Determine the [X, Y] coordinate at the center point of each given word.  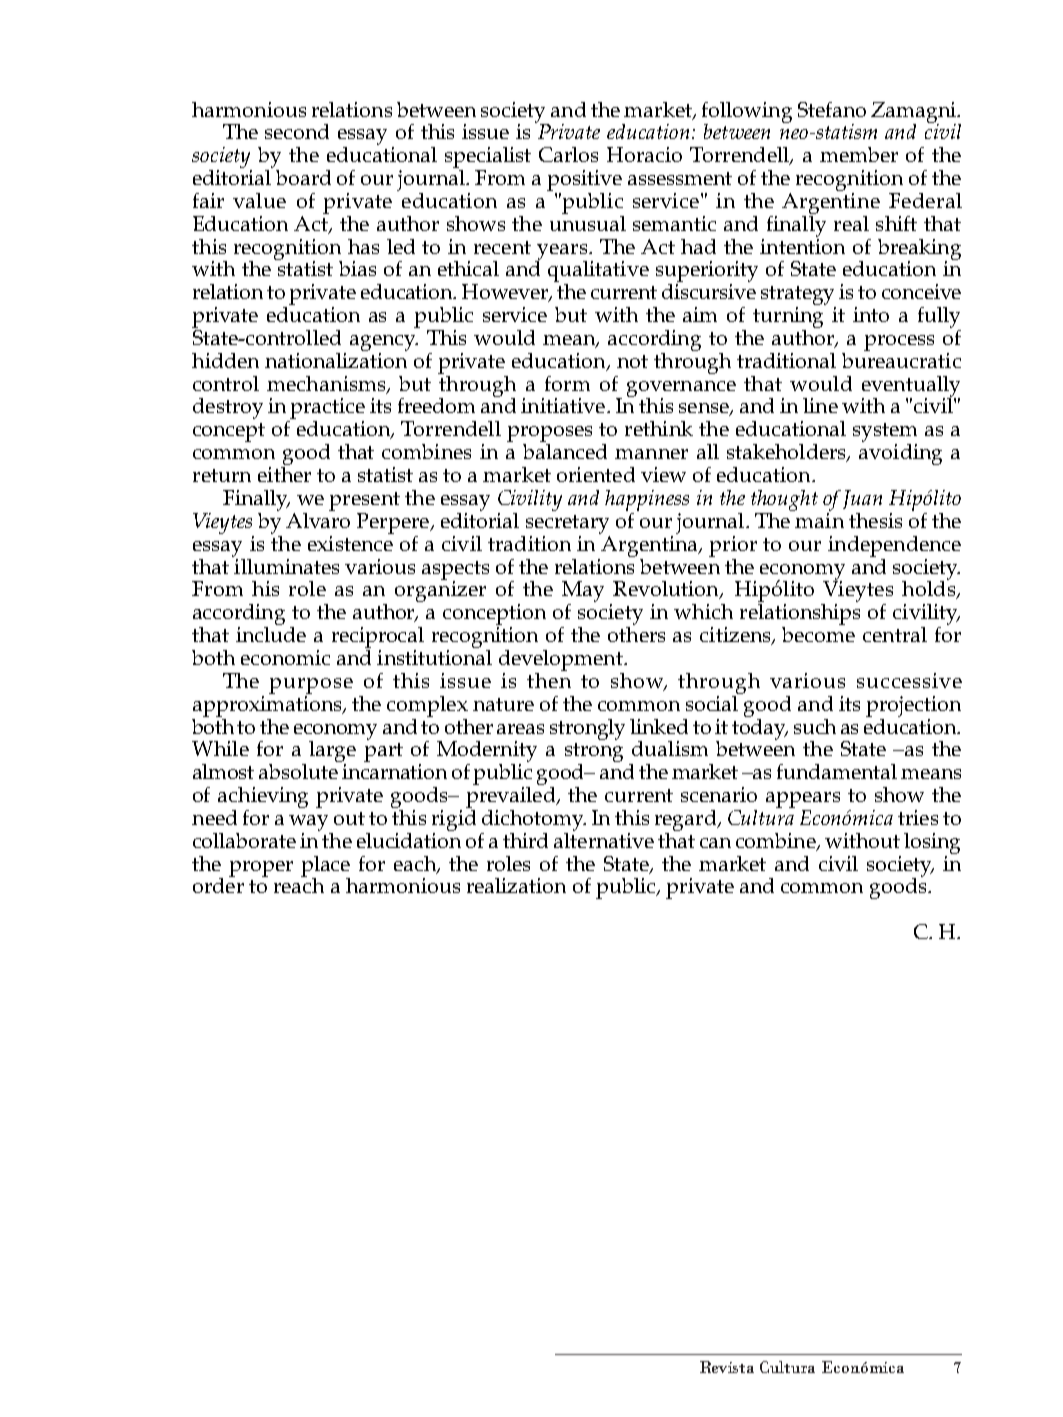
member [859, 154]
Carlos [568, 154]
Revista [727, 1367]
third [525, 840]
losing [932, 843]
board [303, 177]
